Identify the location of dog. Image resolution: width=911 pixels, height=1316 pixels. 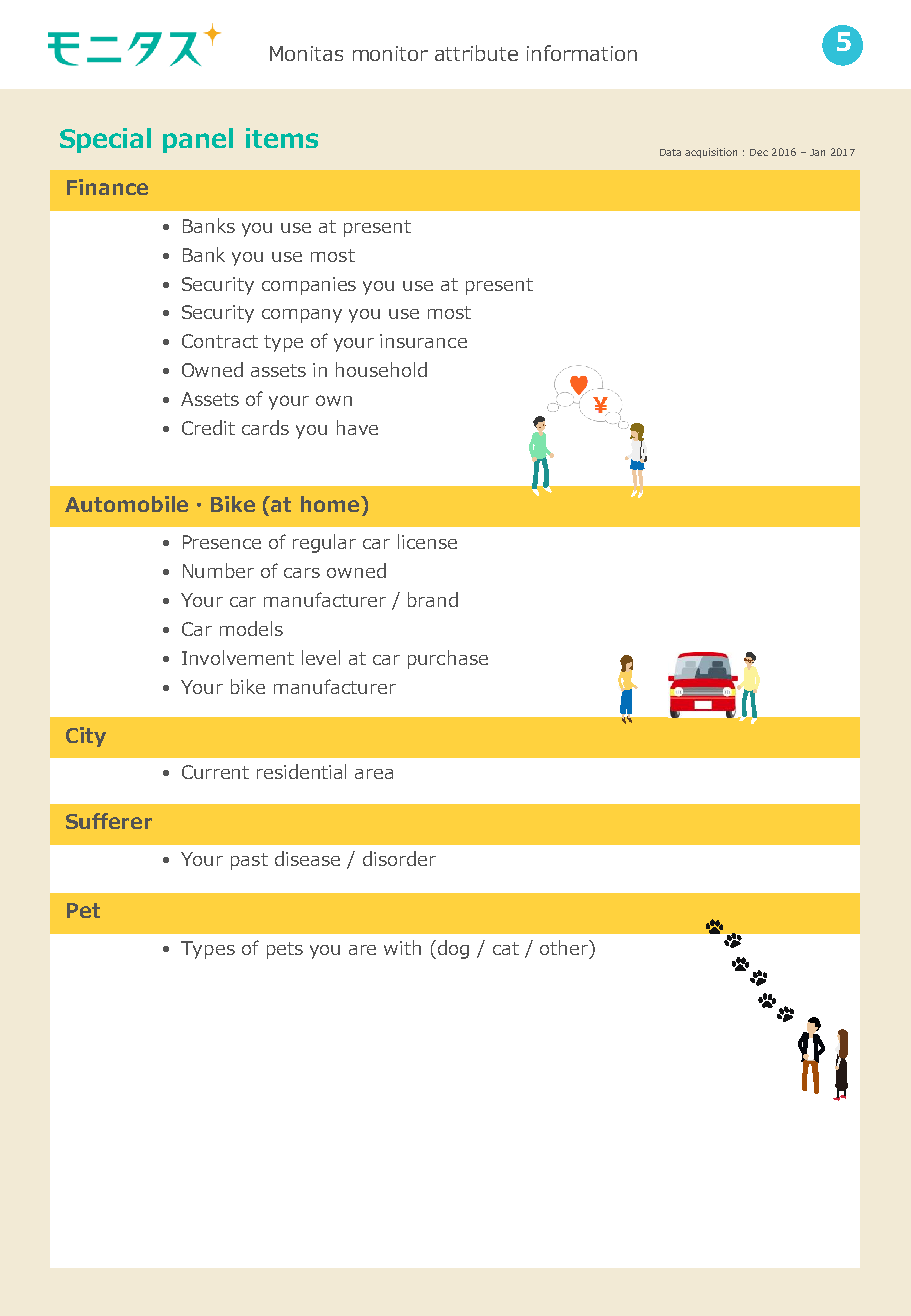
(452, 949).
